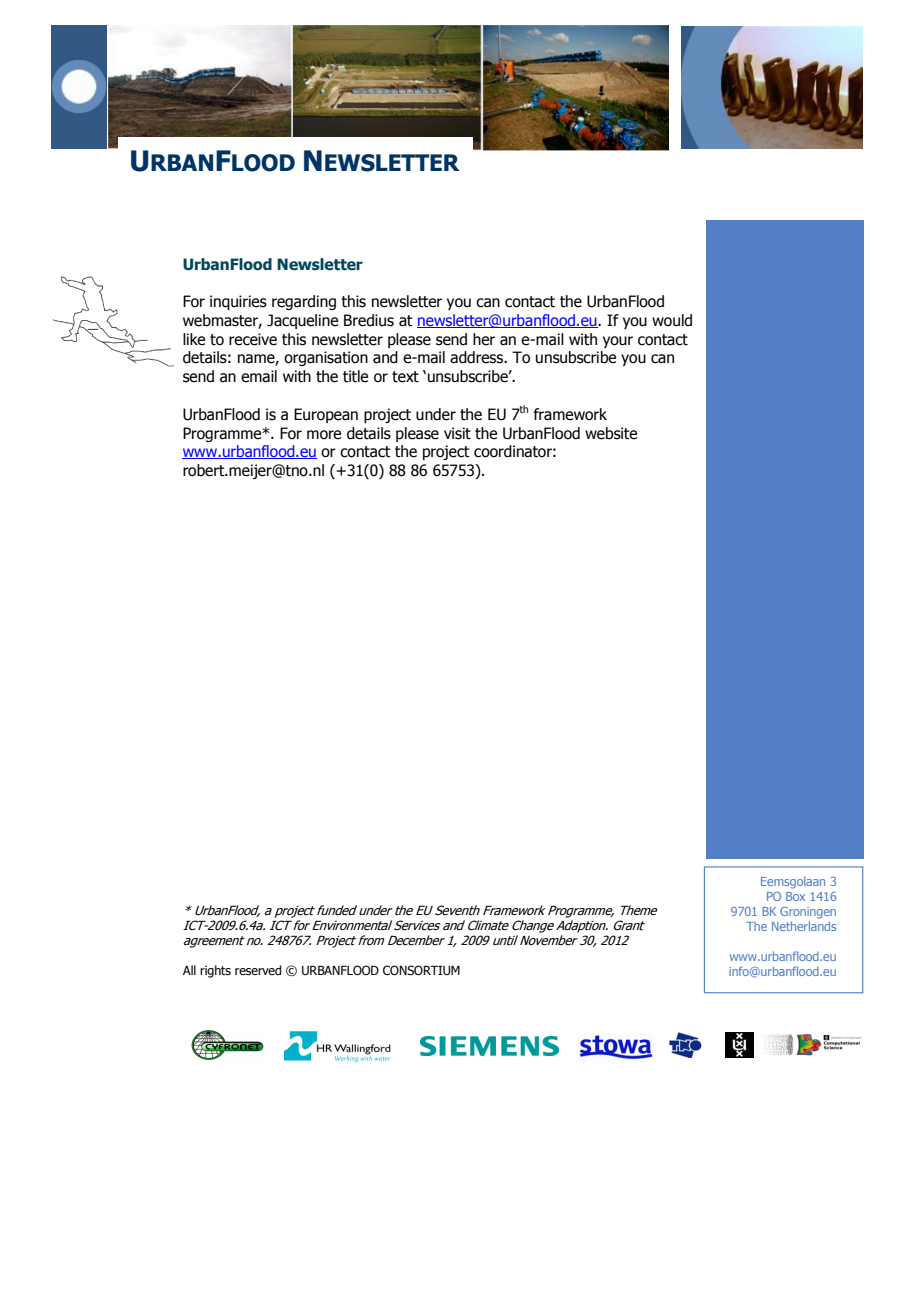 The image size is (924, 1308). I want to click on Groningen, so click(808, 913).
